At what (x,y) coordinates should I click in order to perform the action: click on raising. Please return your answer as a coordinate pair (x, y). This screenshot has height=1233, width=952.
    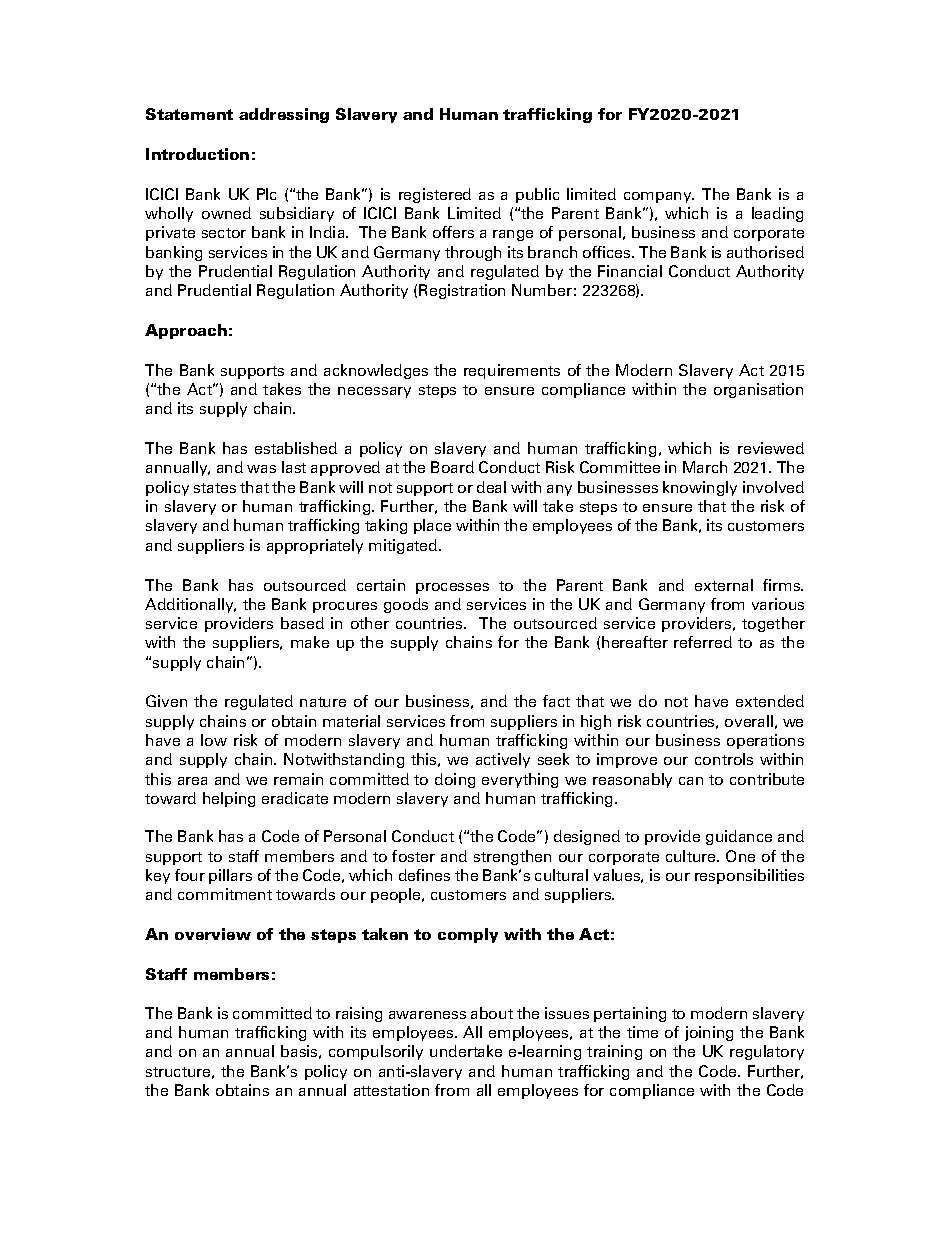
    Looking at the image, I should click on (359, 1014).
